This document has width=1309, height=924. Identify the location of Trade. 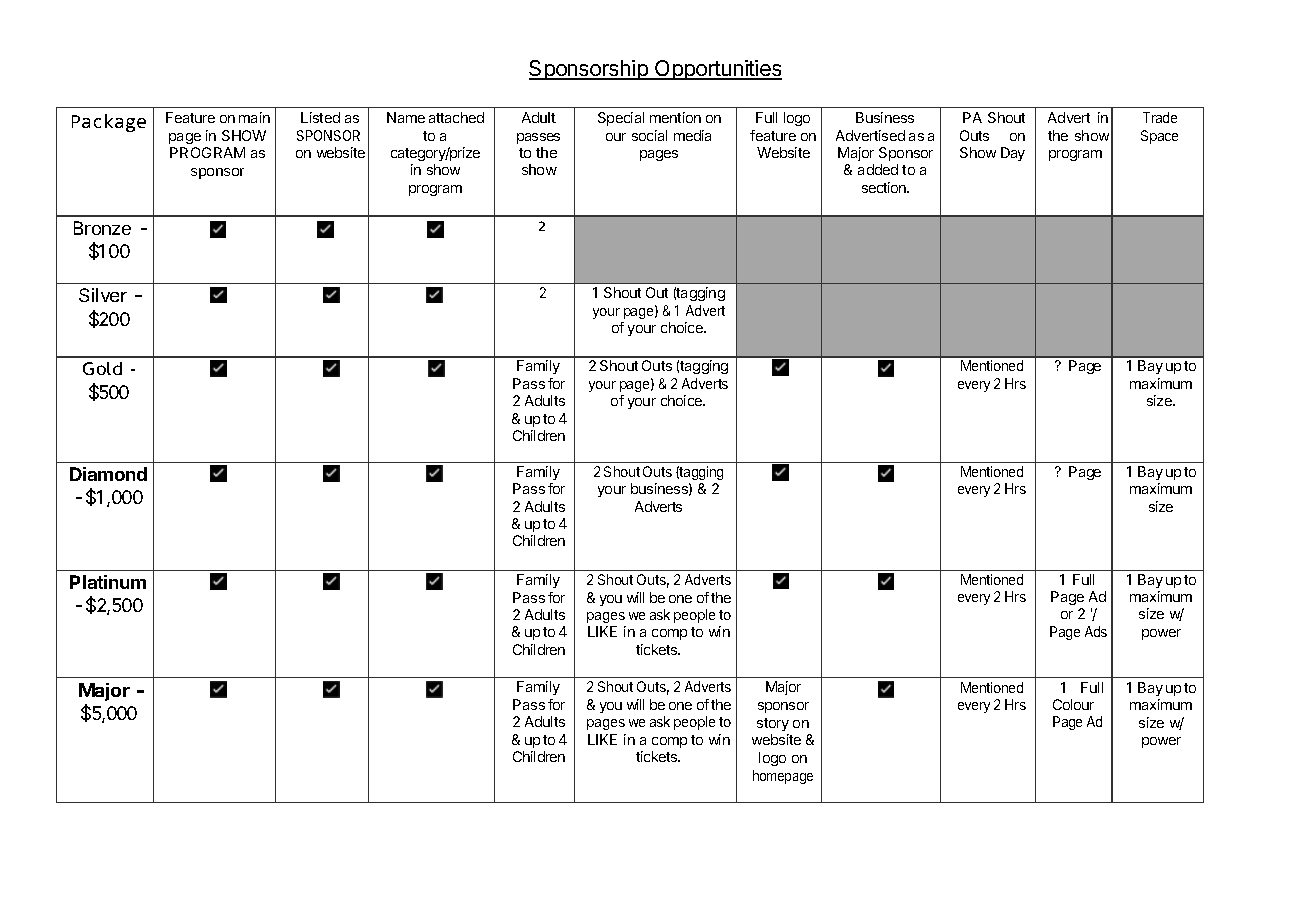
(1160, 117).
